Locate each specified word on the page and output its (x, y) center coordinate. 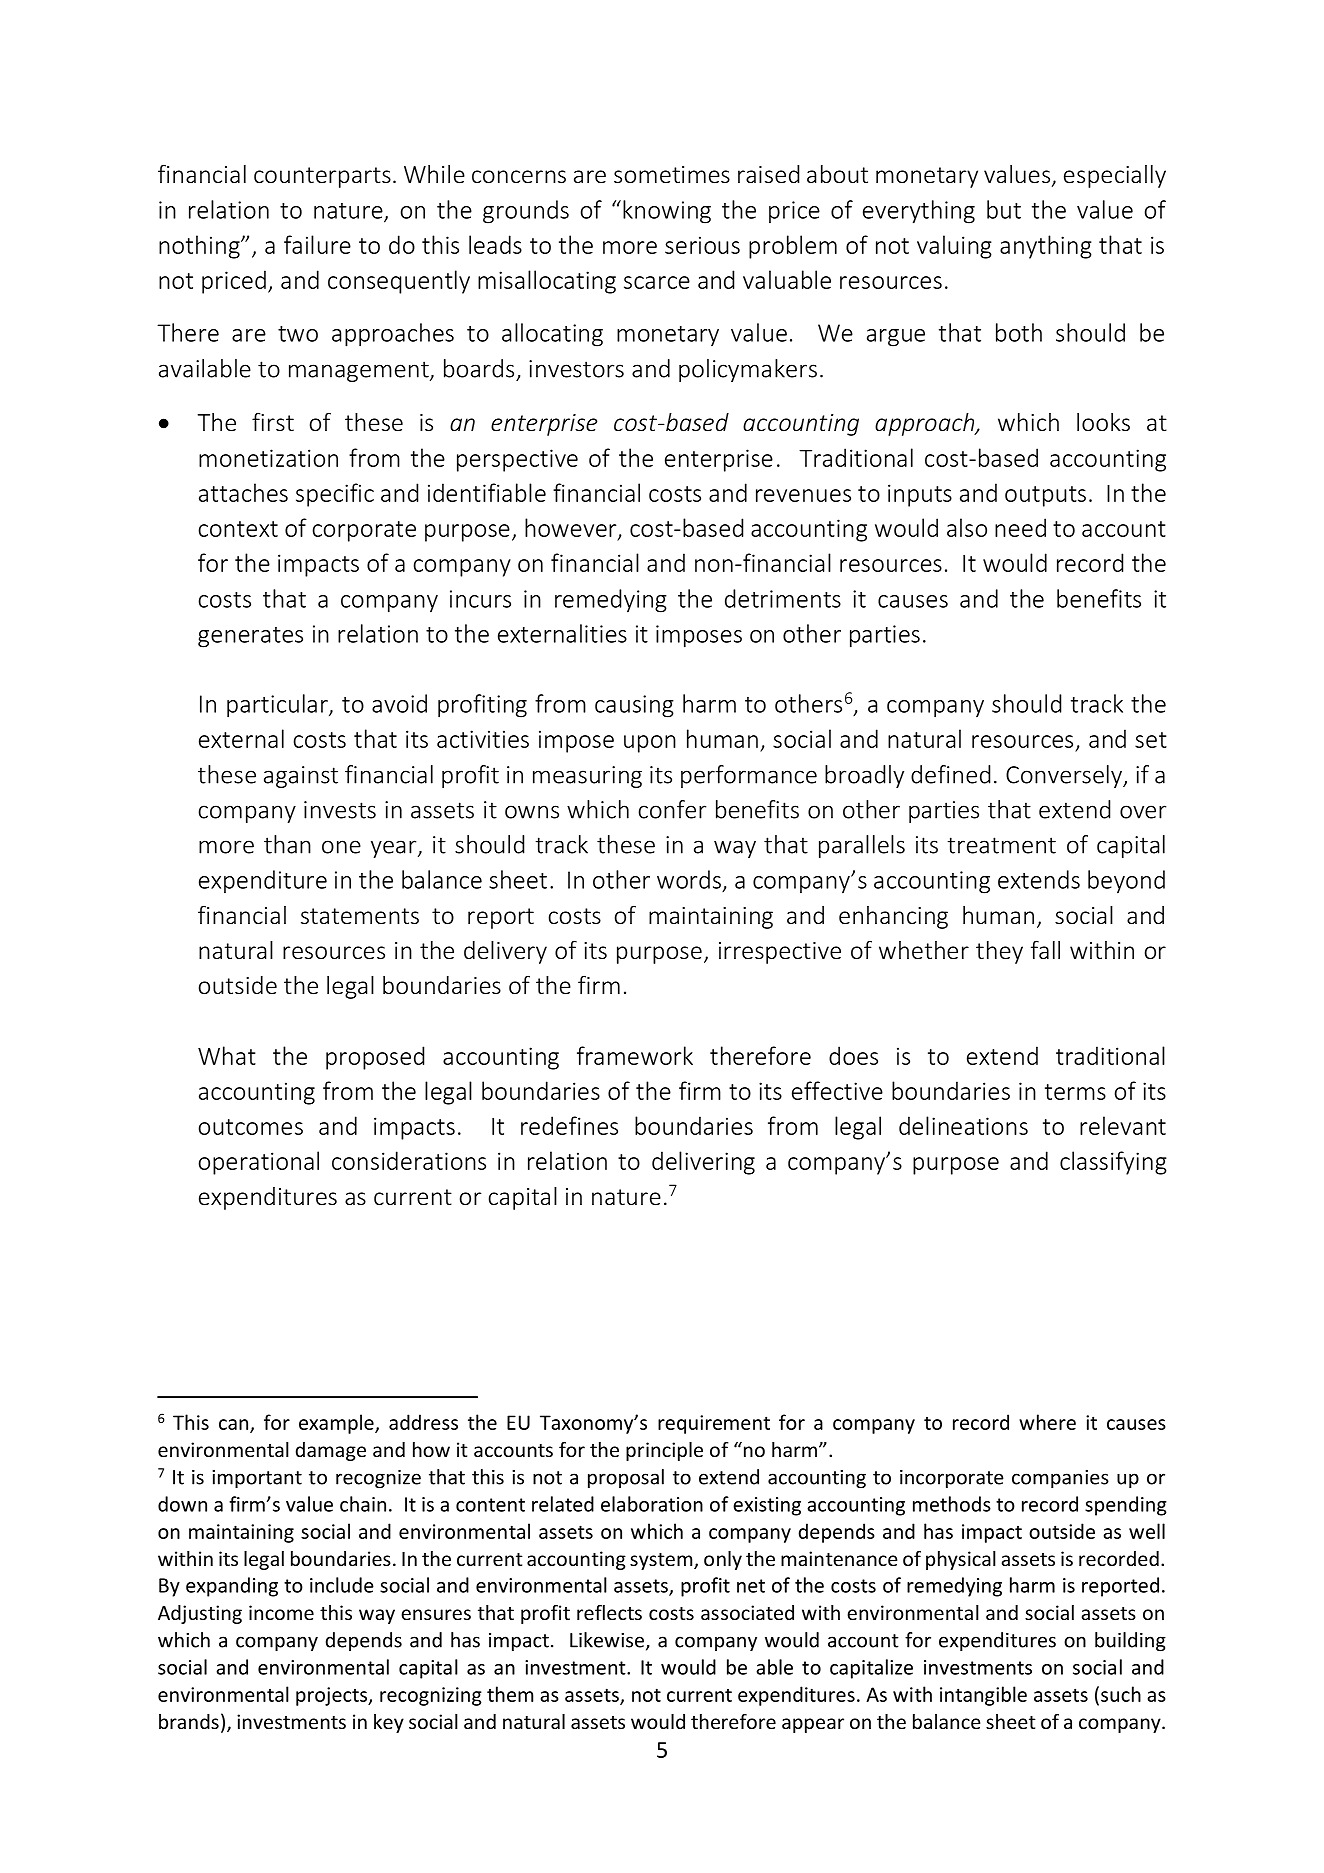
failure (317, 244)
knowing (667, 212)
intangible (983, 1696)
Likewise (608, 1641)
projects (333, 1696)
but (1004, 209)
